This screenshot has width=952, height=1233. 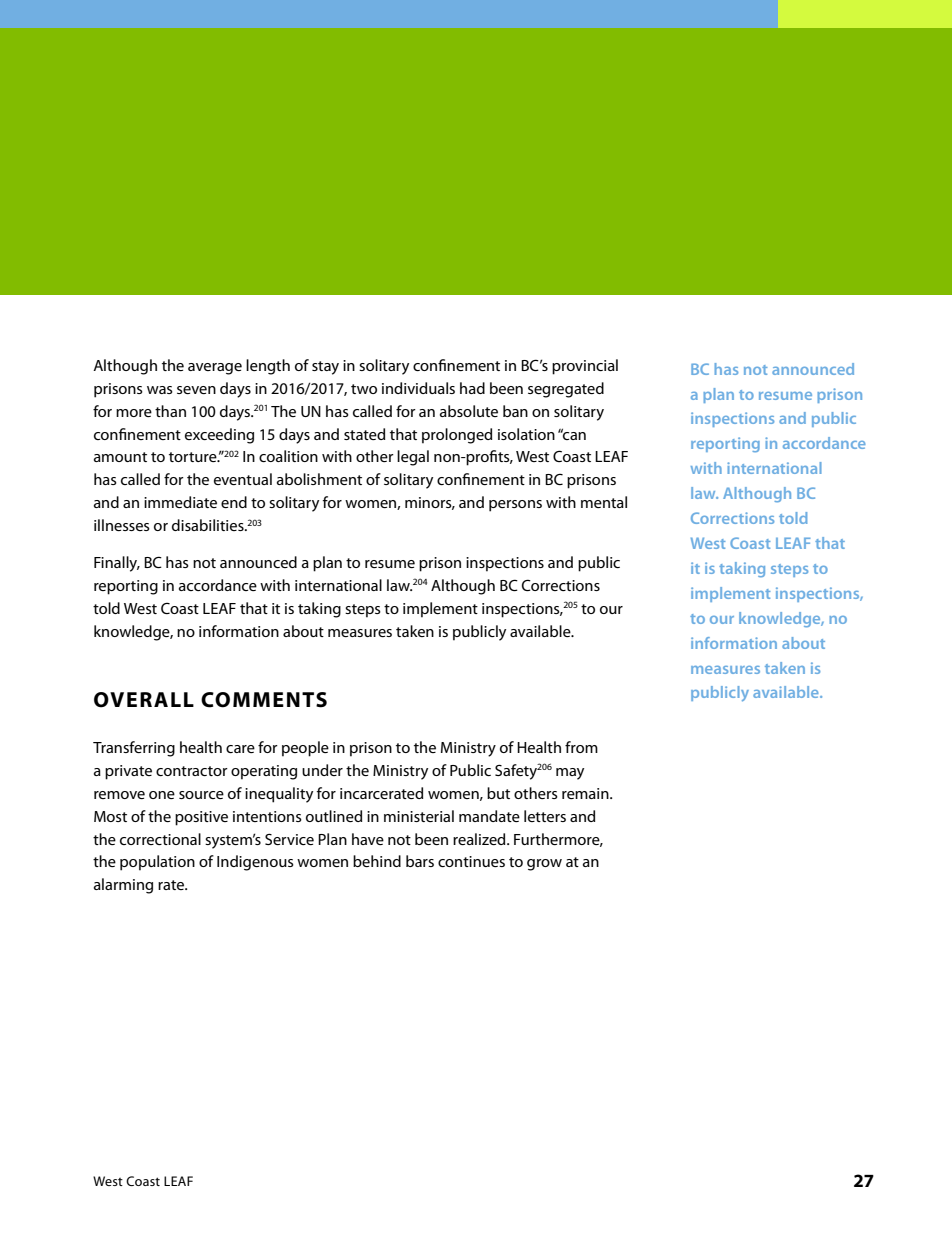 What do you see at coordinates (157, 863) in the screenshot?
I see `population` at bounding box center [157, 863].
